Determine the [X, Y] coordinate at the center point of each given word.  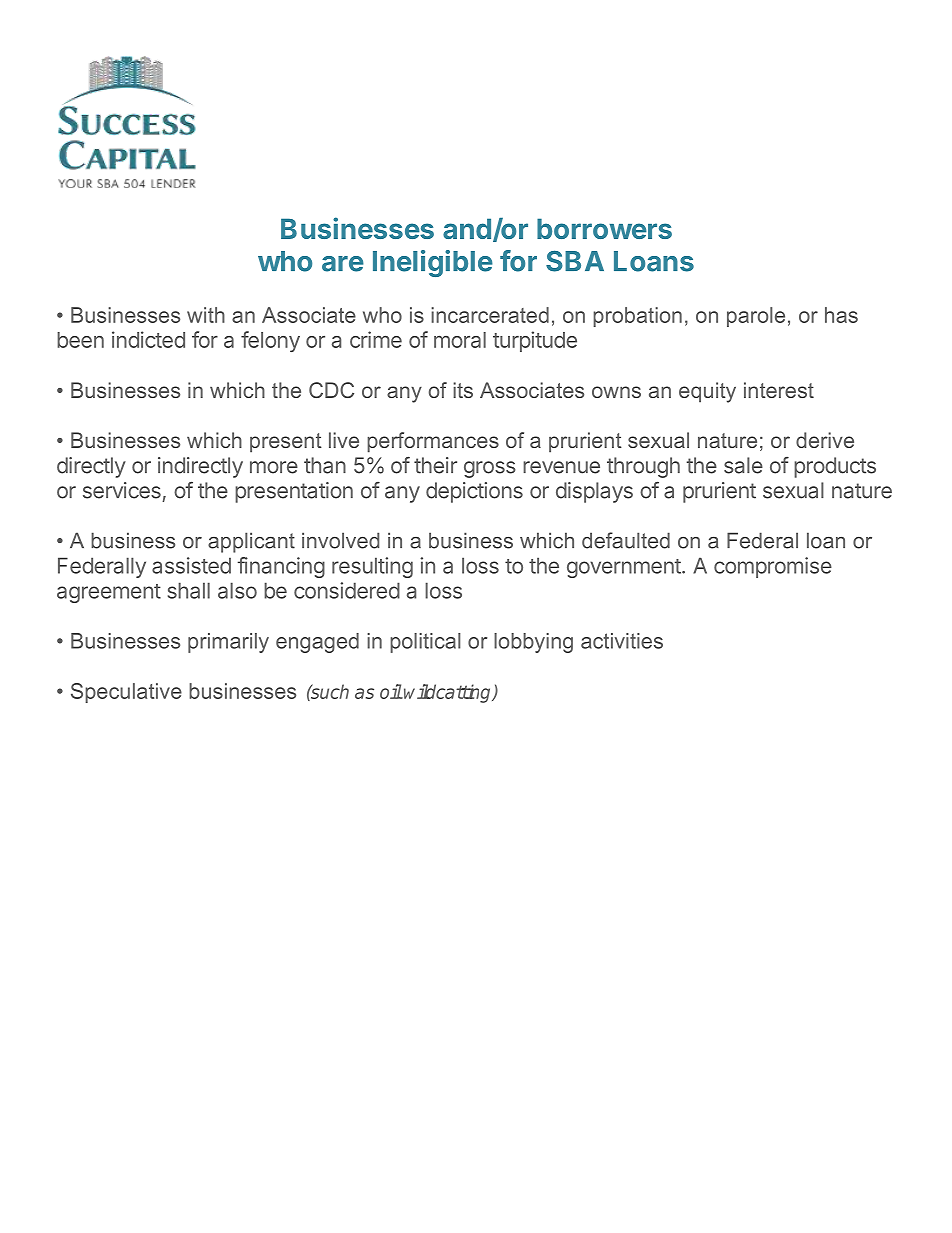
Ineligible [433, 263]
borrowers [604, 228]
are [343, 264]
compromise [773, 567]
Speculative [126, 693]
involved [340, 540]
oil [391, 691]
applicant [251, 542]
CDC [331, 390]
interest [779, 390]
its [463, 390]
